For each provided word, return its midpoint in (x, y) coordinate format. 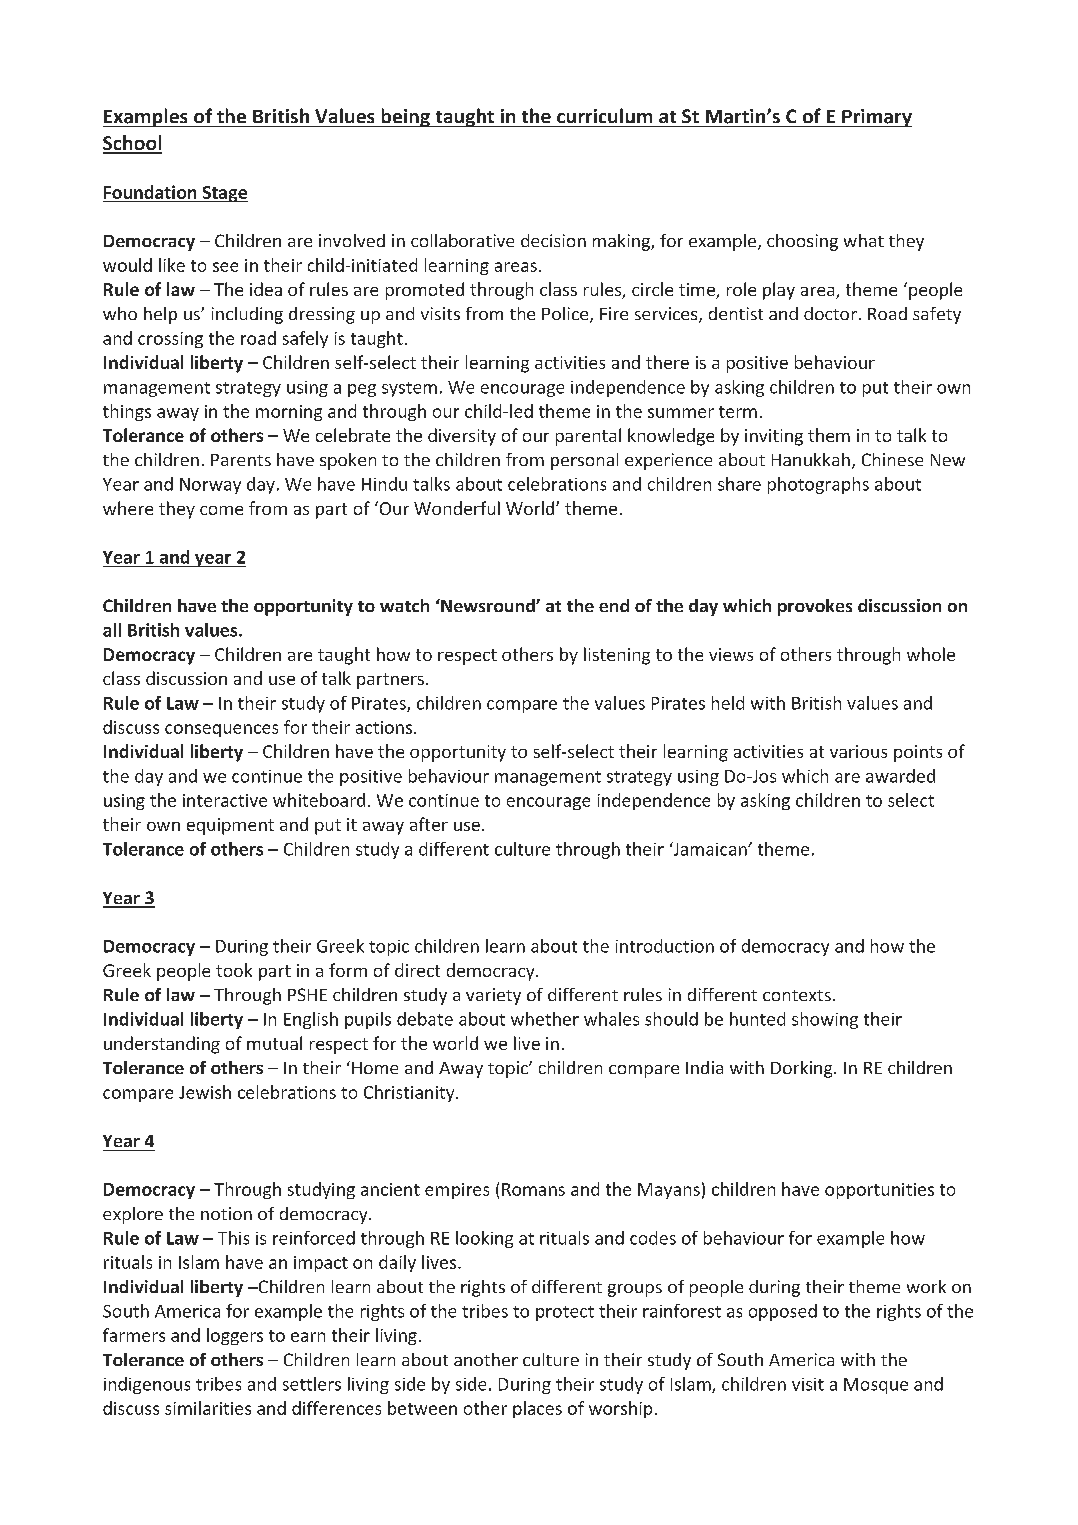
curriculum (604, 115)
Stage (224, 194)
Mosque (876, 1386)
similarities (208, 1408)
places (537, 1409)
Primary (876, 118)
